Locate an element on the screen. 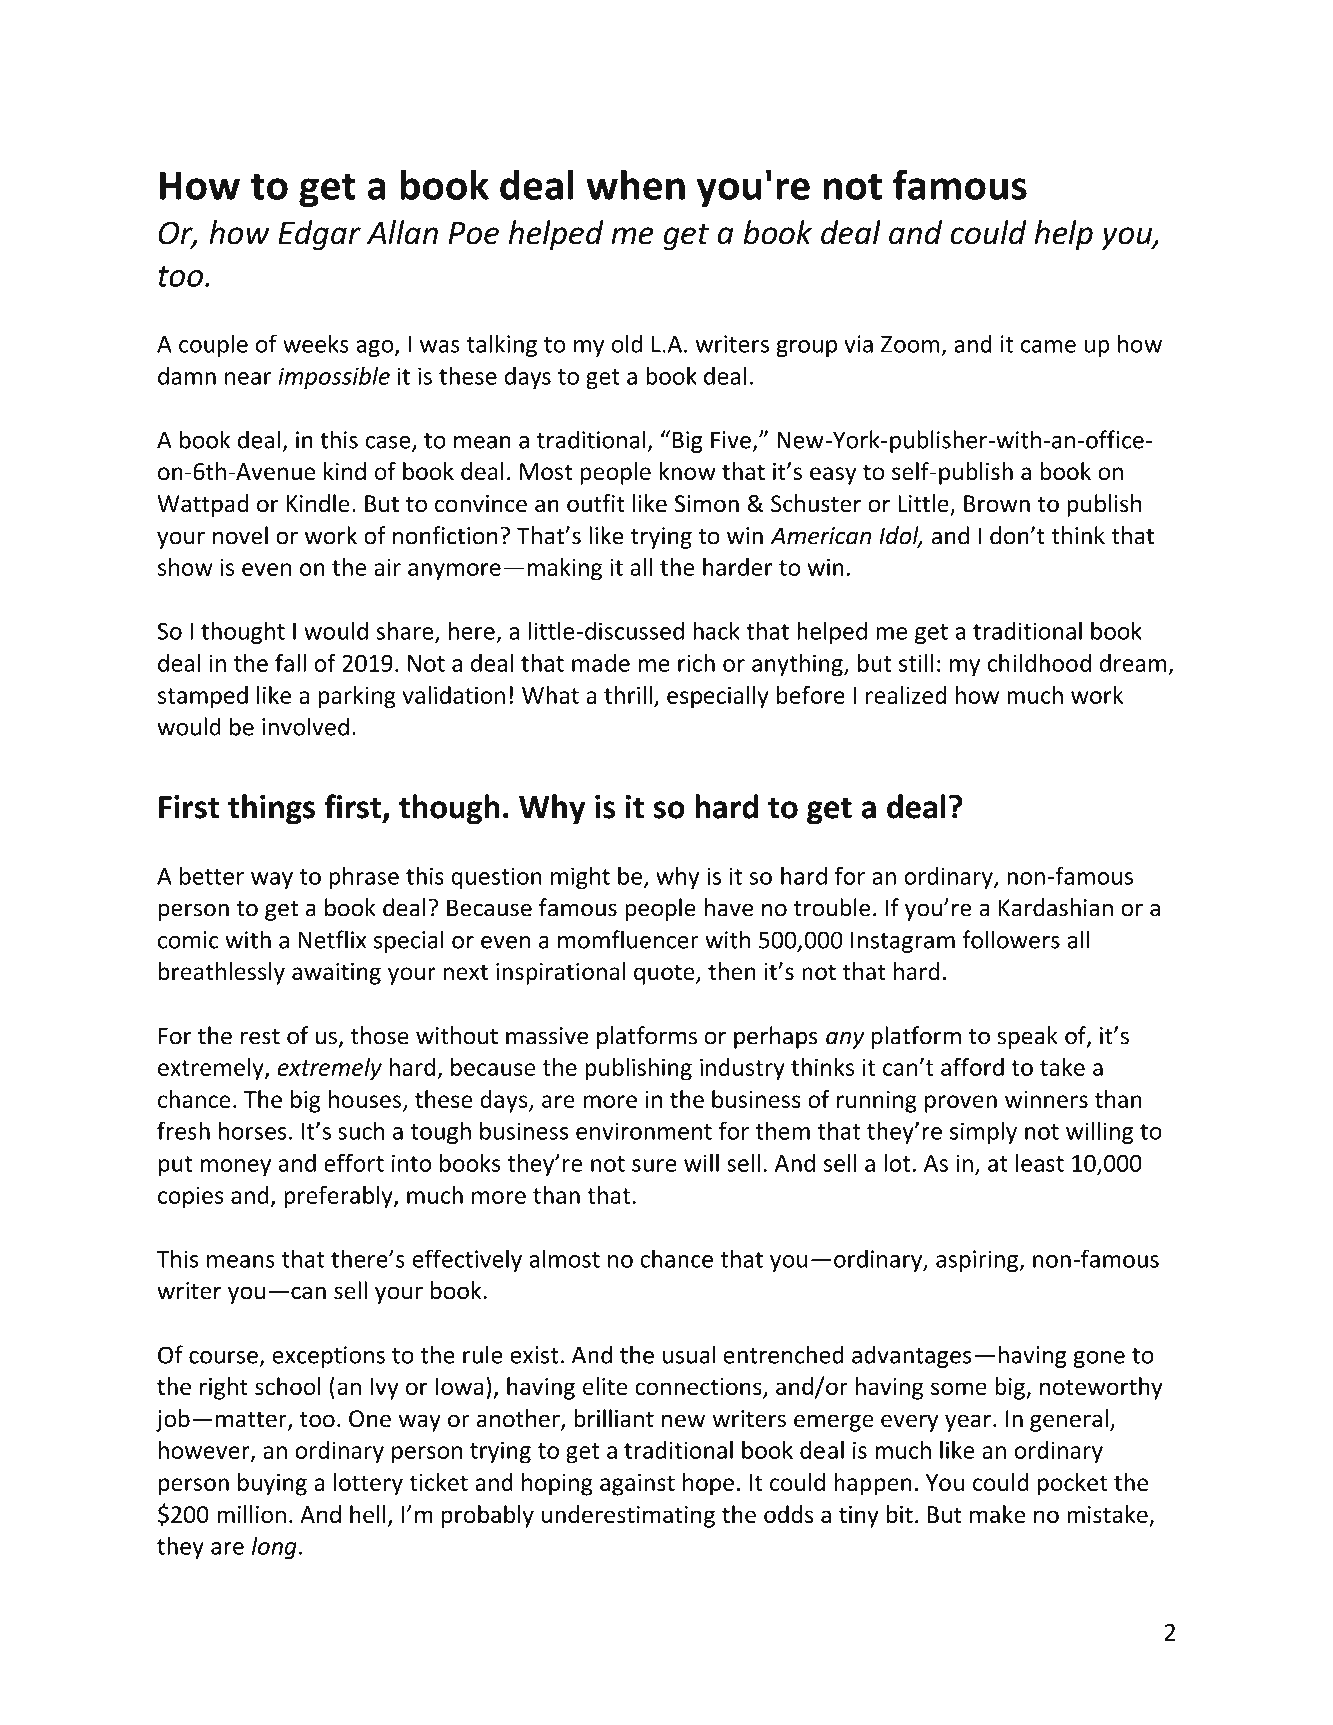 The image size is (1333, 1725). make is located at coordinates (997, 1514).
